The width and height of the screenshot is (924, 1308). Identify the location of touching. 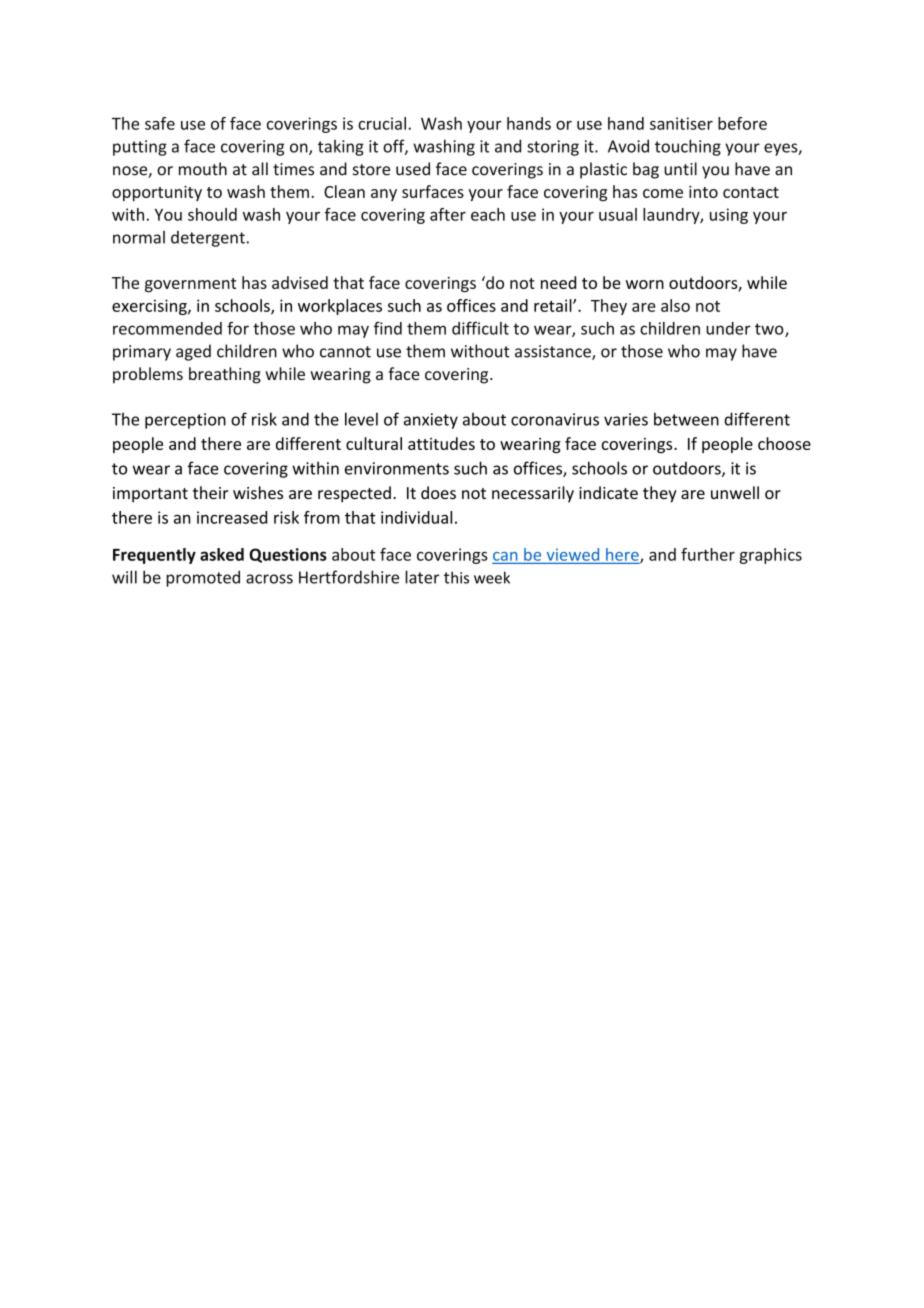
(688, 147).
